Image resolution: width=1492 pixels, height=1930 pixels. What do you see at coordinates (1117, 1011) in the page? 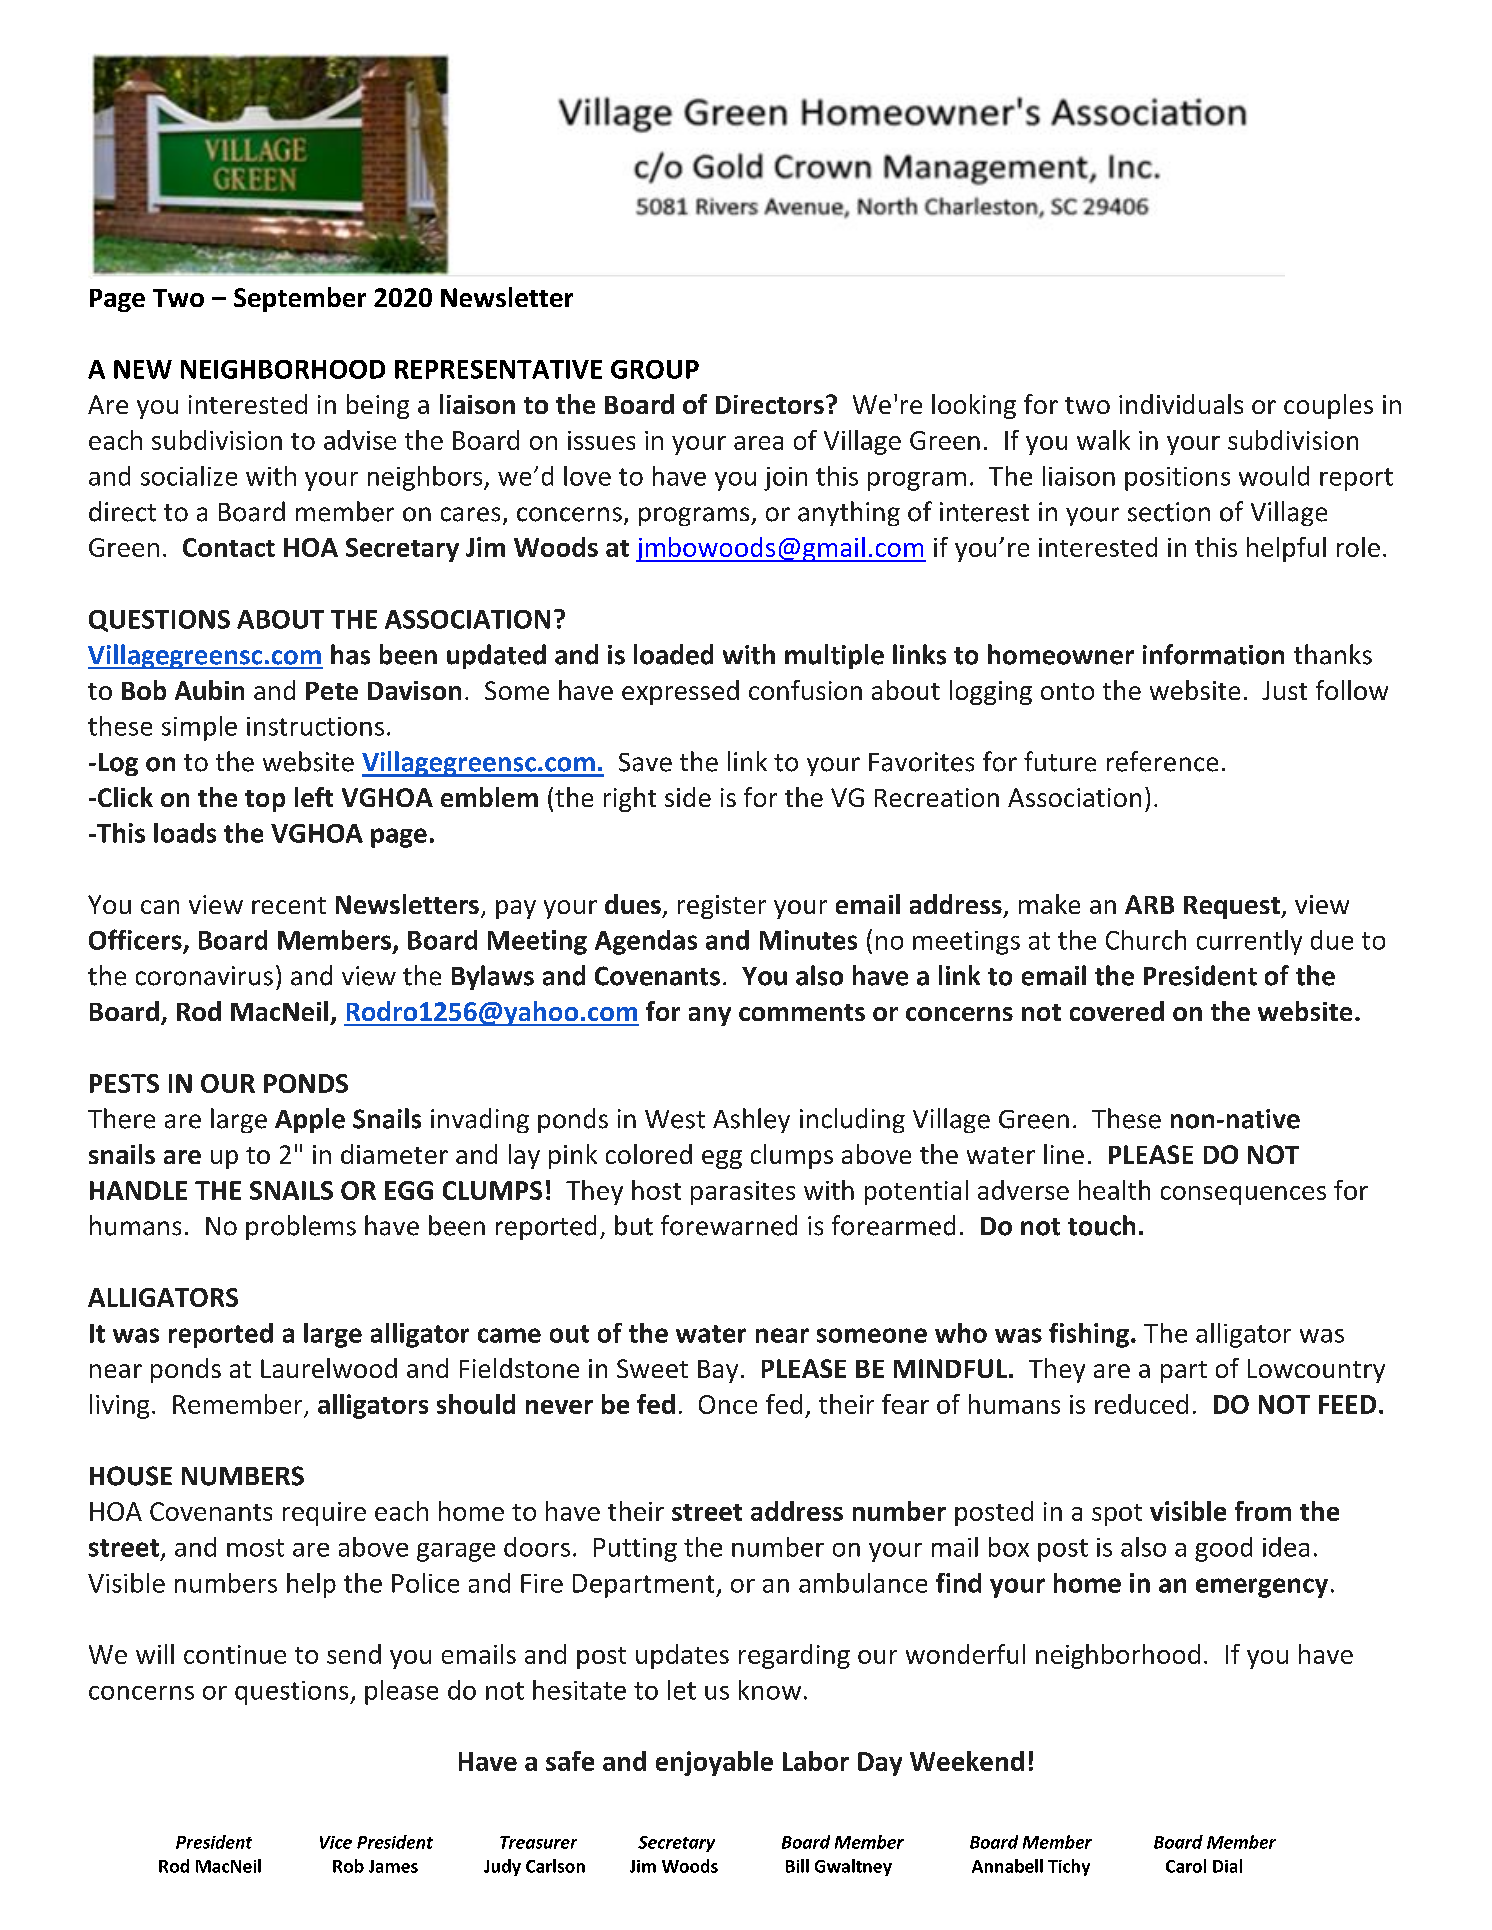
I see `covered` at bounding box center [1117, 1011].
